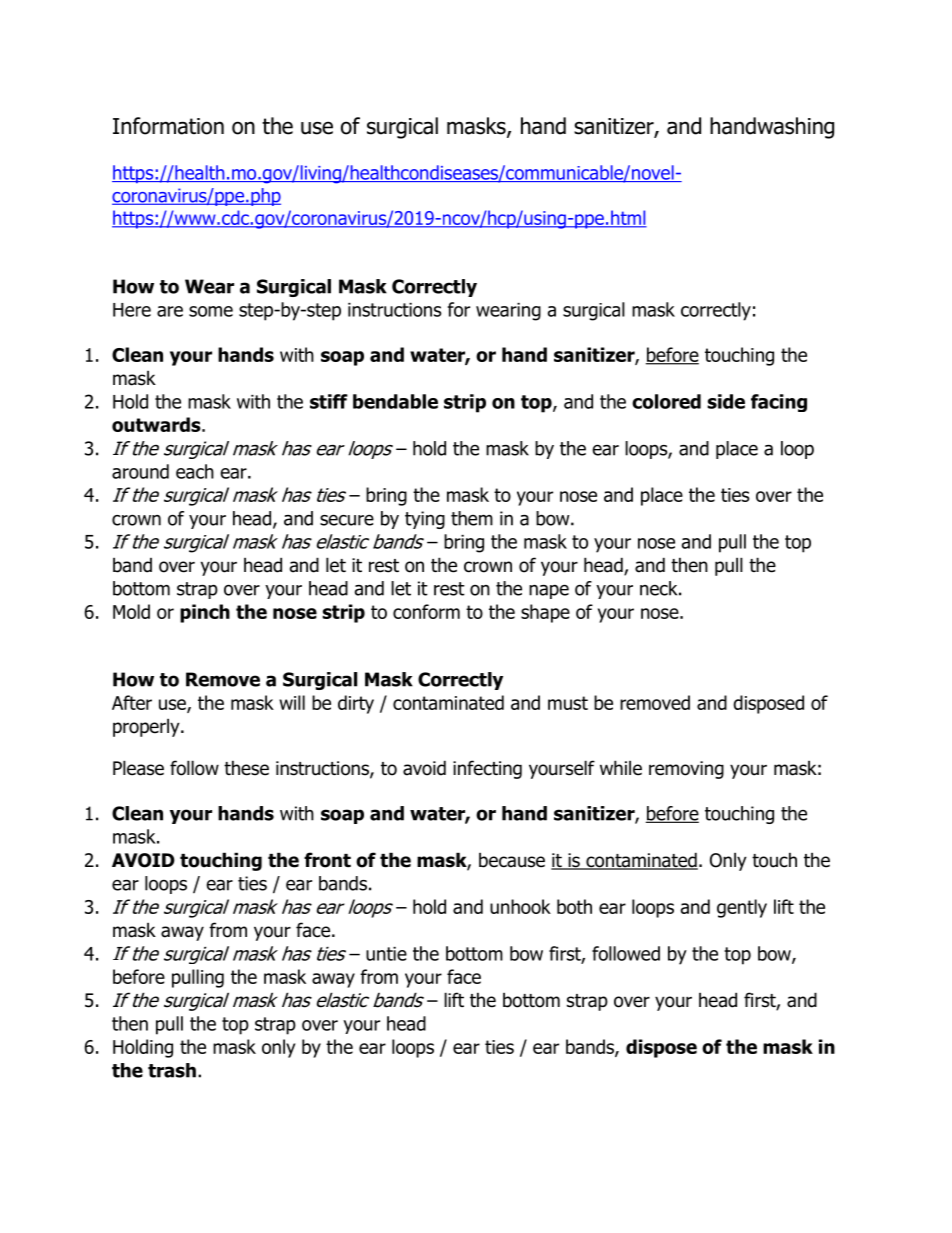 The image size is (952, 1233). I want to click on infecting, so click(487, 769).
